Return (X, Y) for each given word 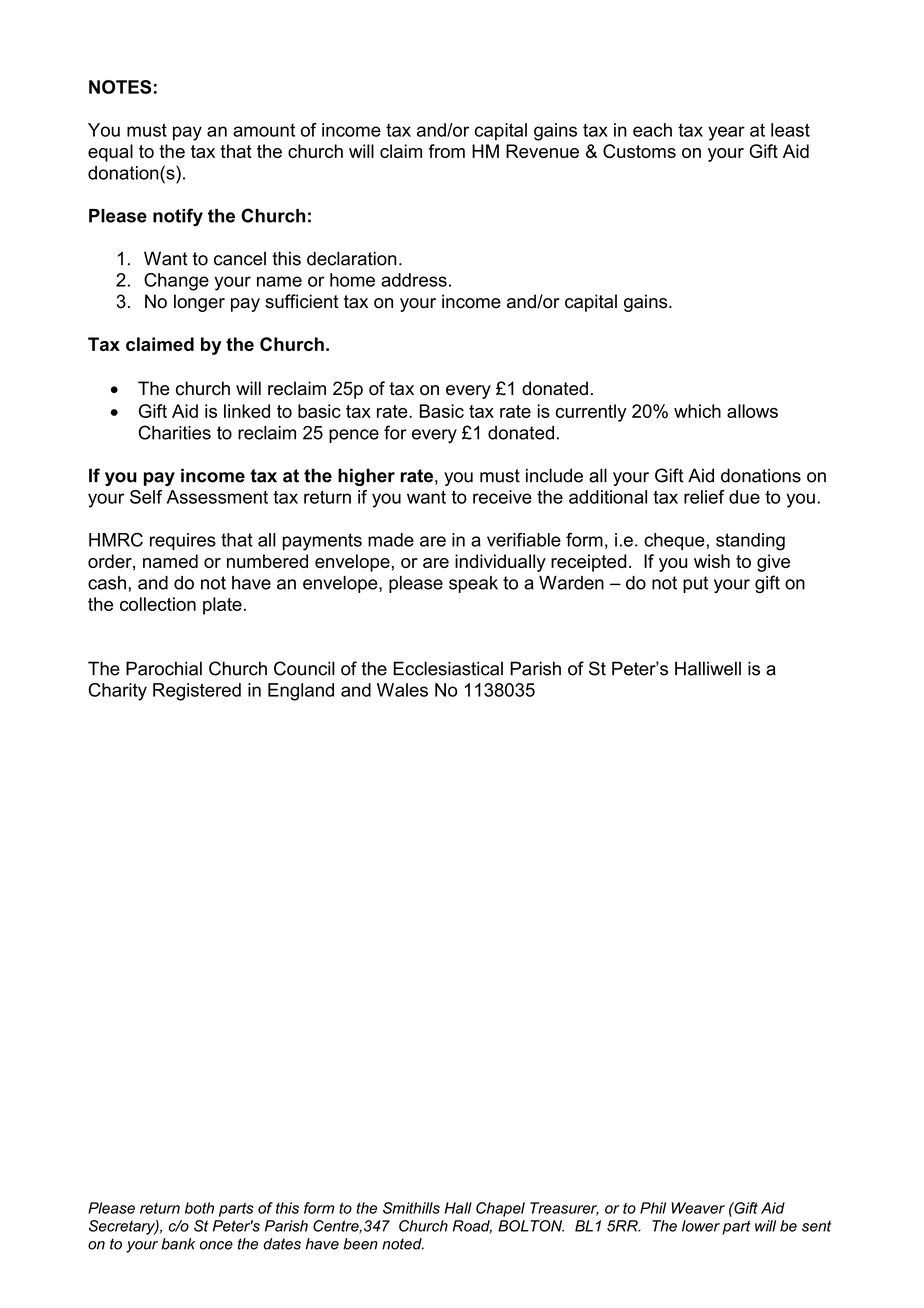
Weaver (698, 1208)
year (726, 133)
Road (472, 1227)
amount (264, 130)
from (446, 151)
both (199, 1208)
